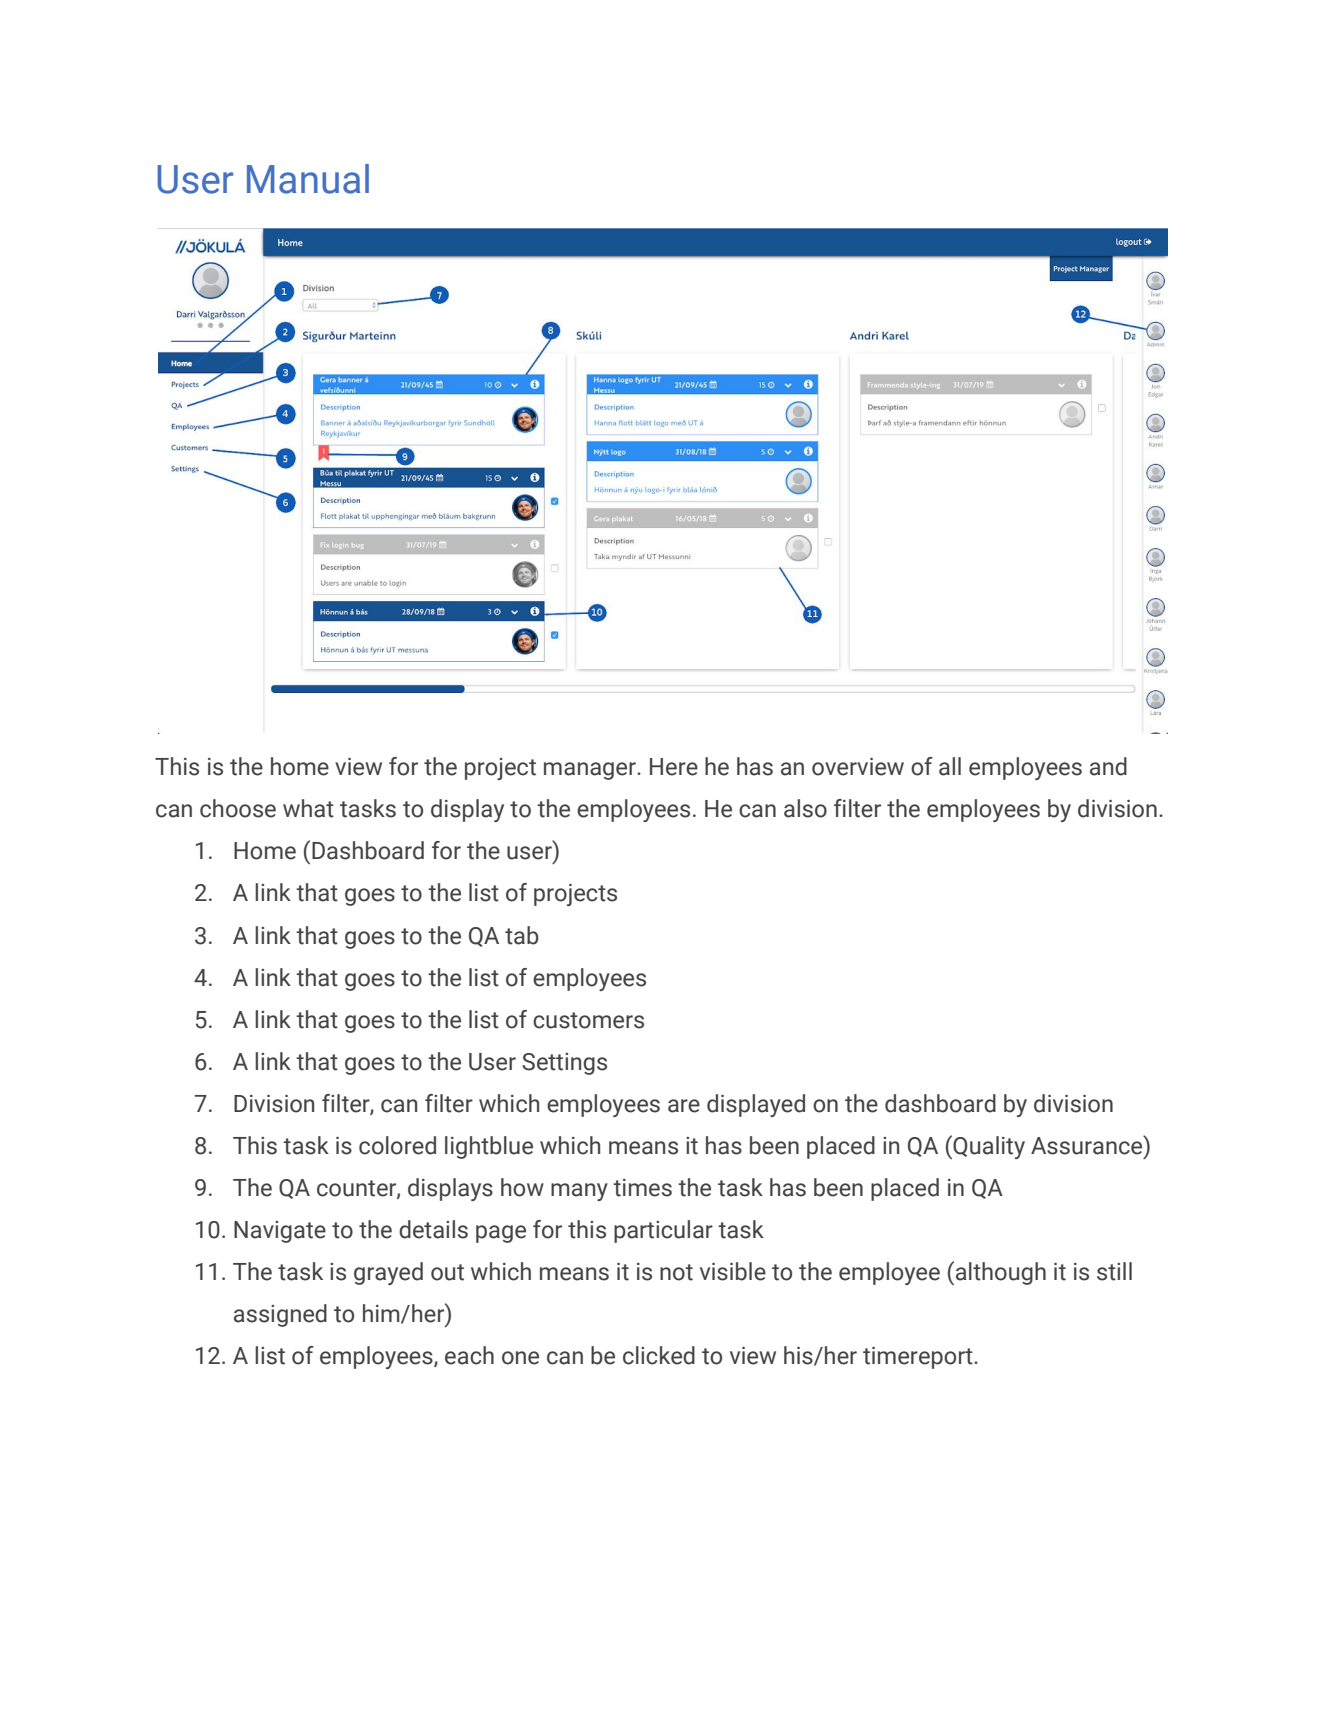 This document has height=1709, width=1320. What do you see at coordinates (950, 766) in the document?
I see `all` at bounding box center [950, 766].
